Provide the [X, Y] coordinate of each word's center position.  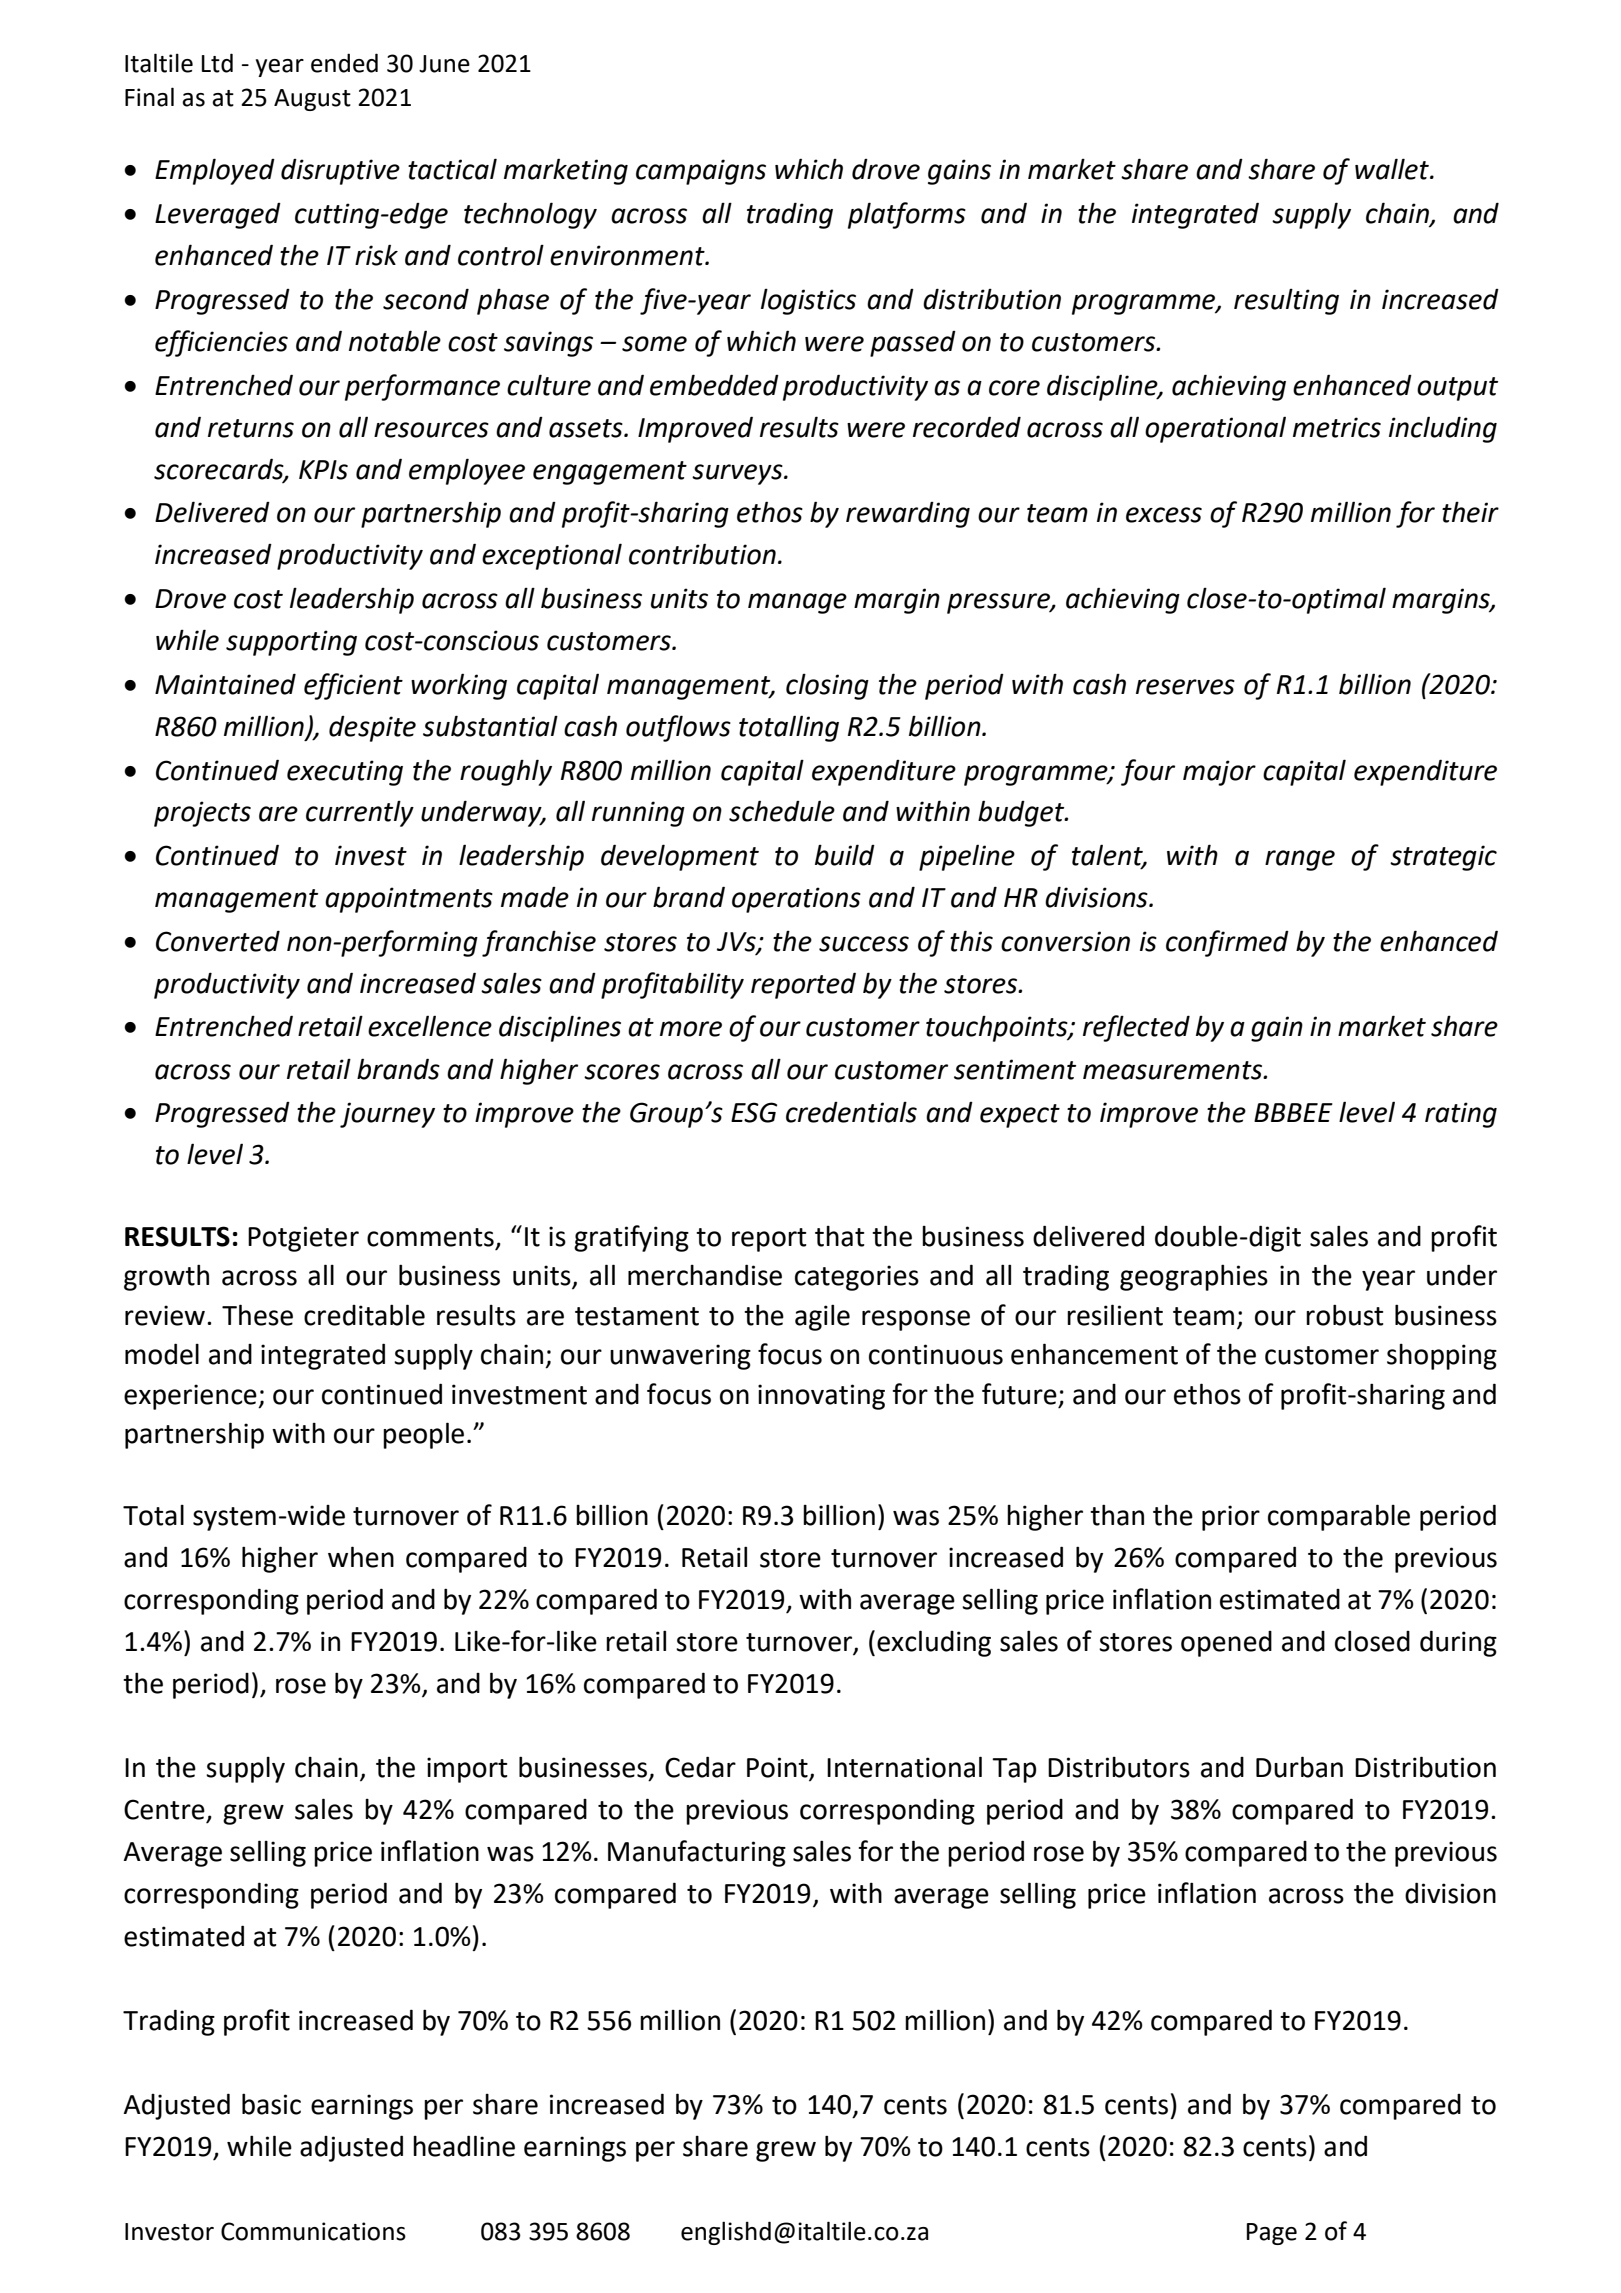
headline [464, 2146]
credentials [851, 1112]
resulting [1286, 301]
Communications [313, 2231]
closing [827, 686]
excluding [934, 1643]
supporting [291, 643]
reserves [1185, 687]
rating [1461, 1115]
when [361, 1557]
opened [1226, 1644]
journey [387, 1115]
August [312, 100]
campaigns [701, 172]
